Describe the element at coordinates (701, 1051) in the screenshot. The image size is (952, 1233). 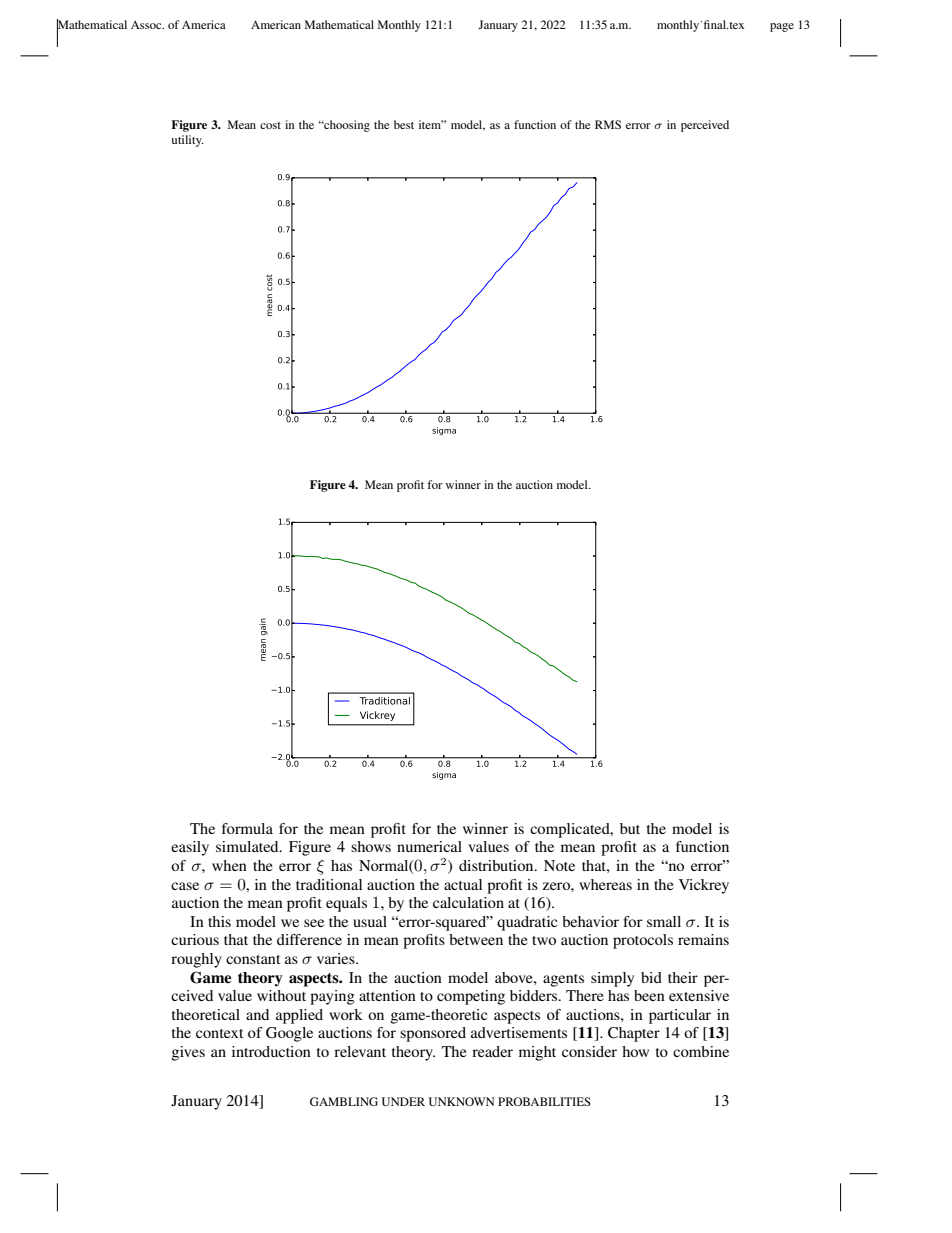
I see `combine` at that location.
